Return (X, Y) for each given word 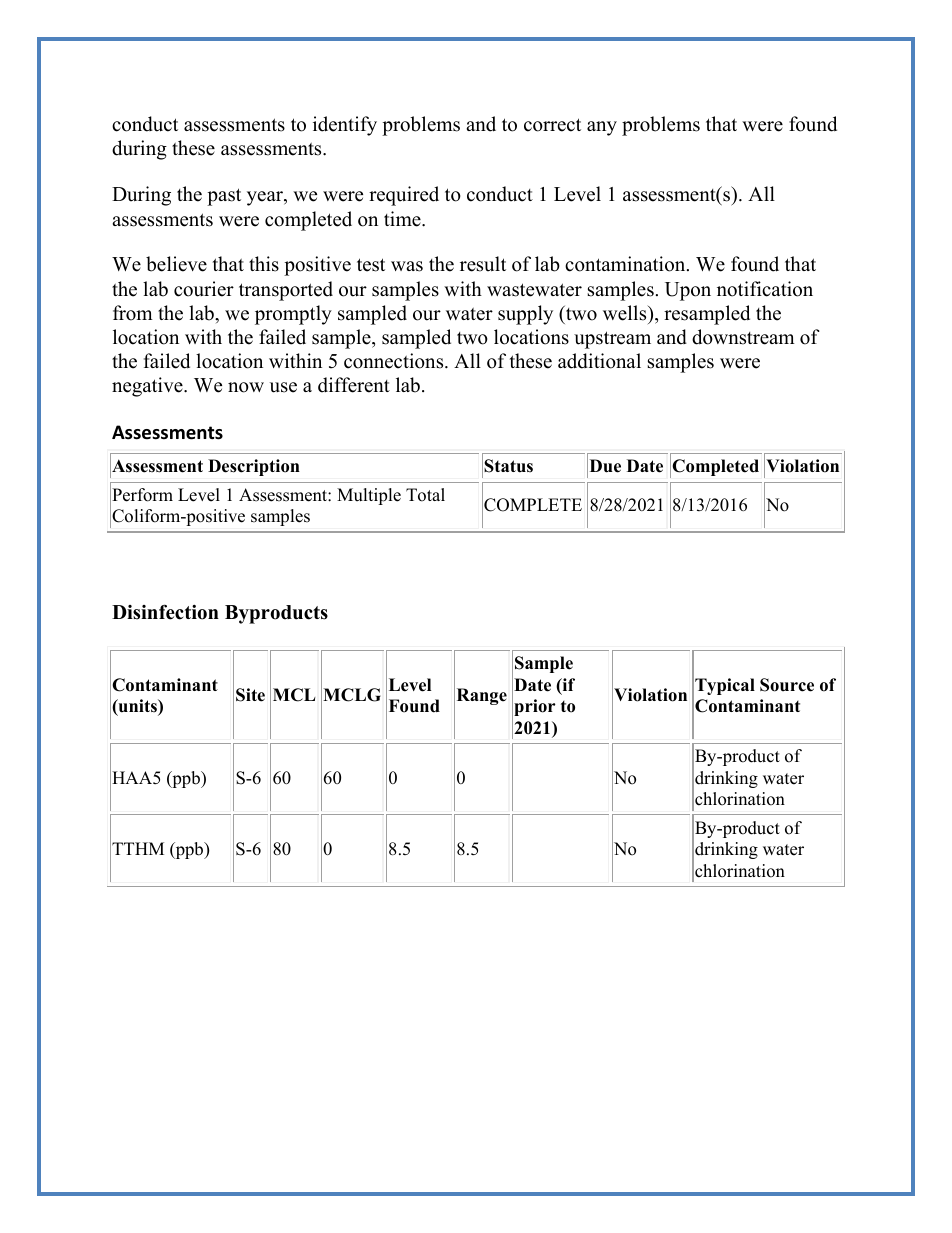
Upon (688, 291)
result (483, 264)
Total (425, 495)
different (354, 385)
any (602, 128)
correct (552, 125)
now (246, 387)
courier (204, 289)
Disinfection (165, 612)
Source (787, 685)
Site (250, 695)
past (224, 197)
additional (599, 361)
